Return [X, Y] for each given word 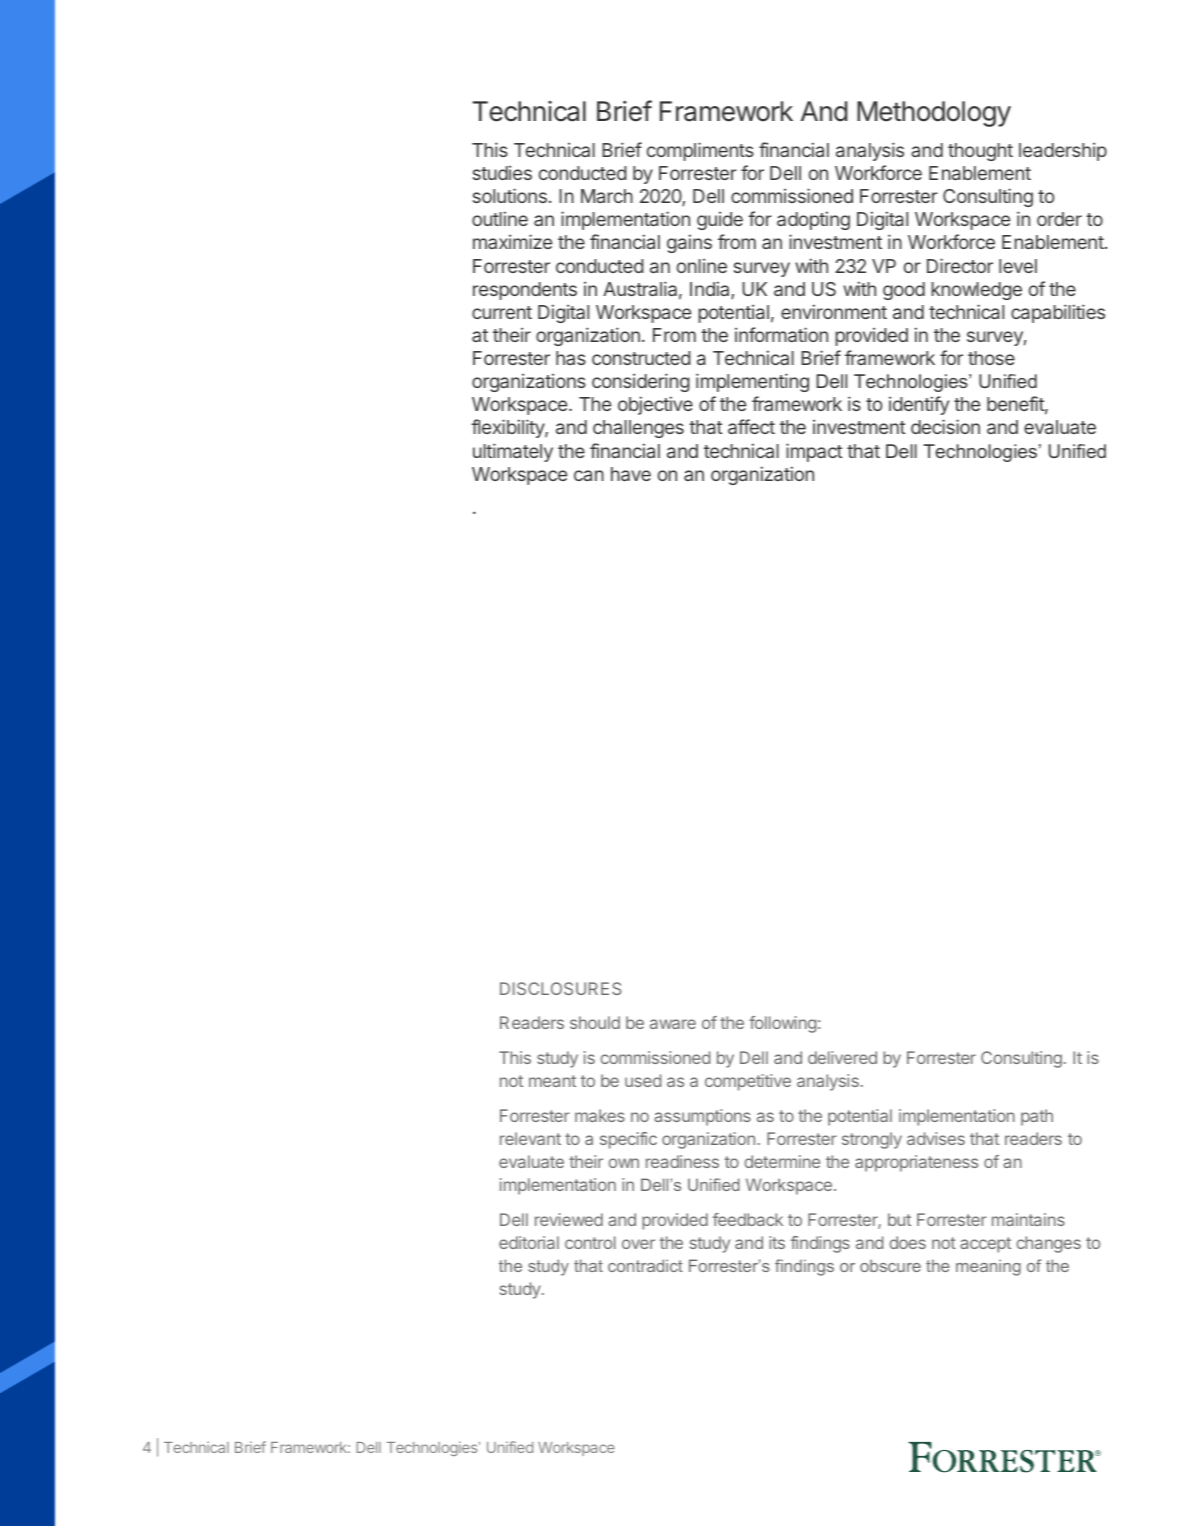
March [607, 196]
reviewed [569, 1219]
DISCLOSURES [561, 988]
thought [980, 152]
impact [814, 452]
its [777, 1242]
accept [985, 1245]
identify [919, 405]
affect [751, 426]
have [631, 474]
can [589, 475]
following [782, 1024]
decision [945, 426]
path [1037, 1117]
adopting [813, 220]
